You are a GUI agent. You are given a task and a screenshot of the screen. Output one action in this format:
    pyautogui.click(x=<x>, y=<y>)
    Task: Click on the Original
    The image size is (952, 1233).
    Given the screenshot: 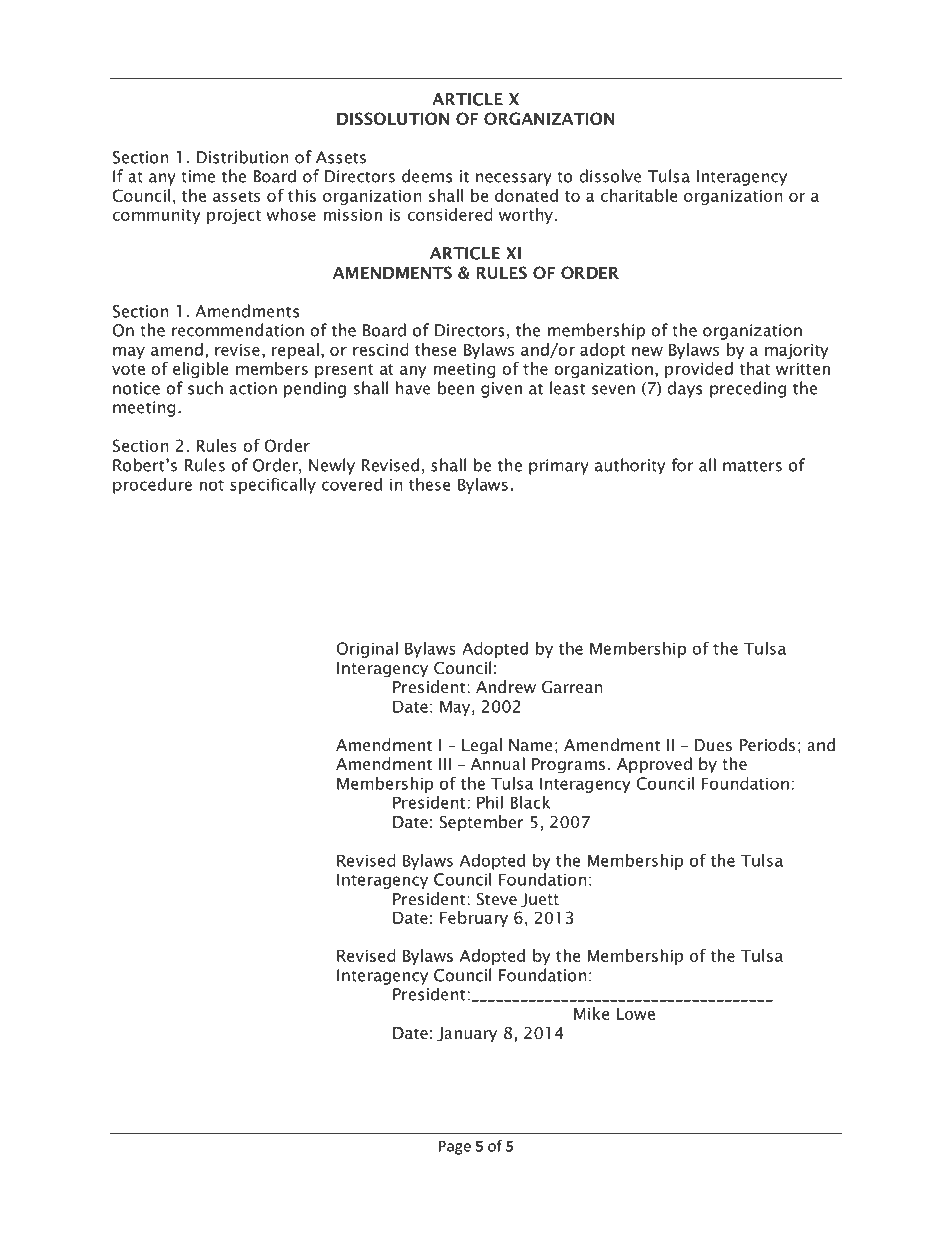 What is the action you would take?
    pyautogui.click(x=367, y=650)
